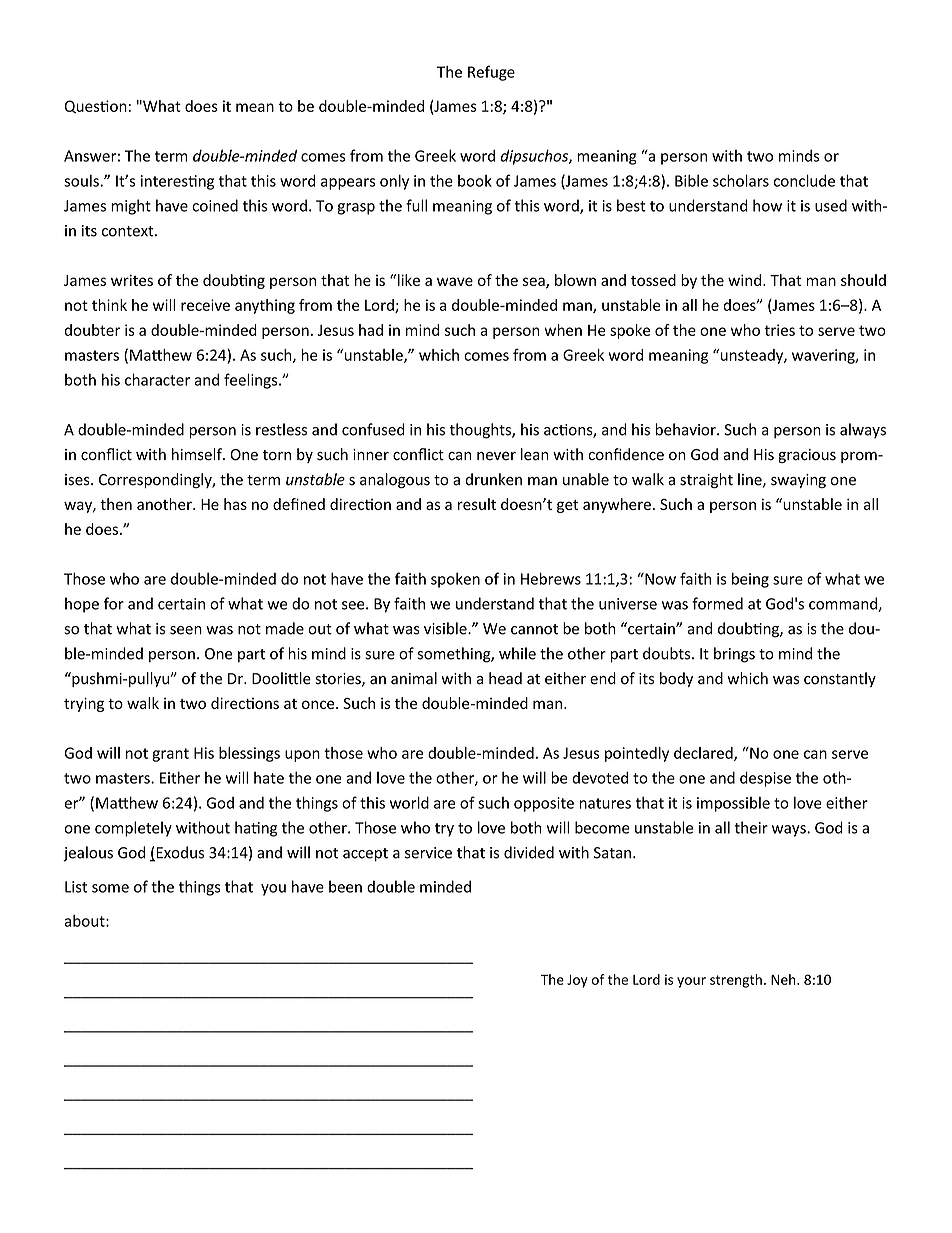  What do you see at coordinates (741, 180) in the page?
I see `scholars` at bounding box center [741, 180].
